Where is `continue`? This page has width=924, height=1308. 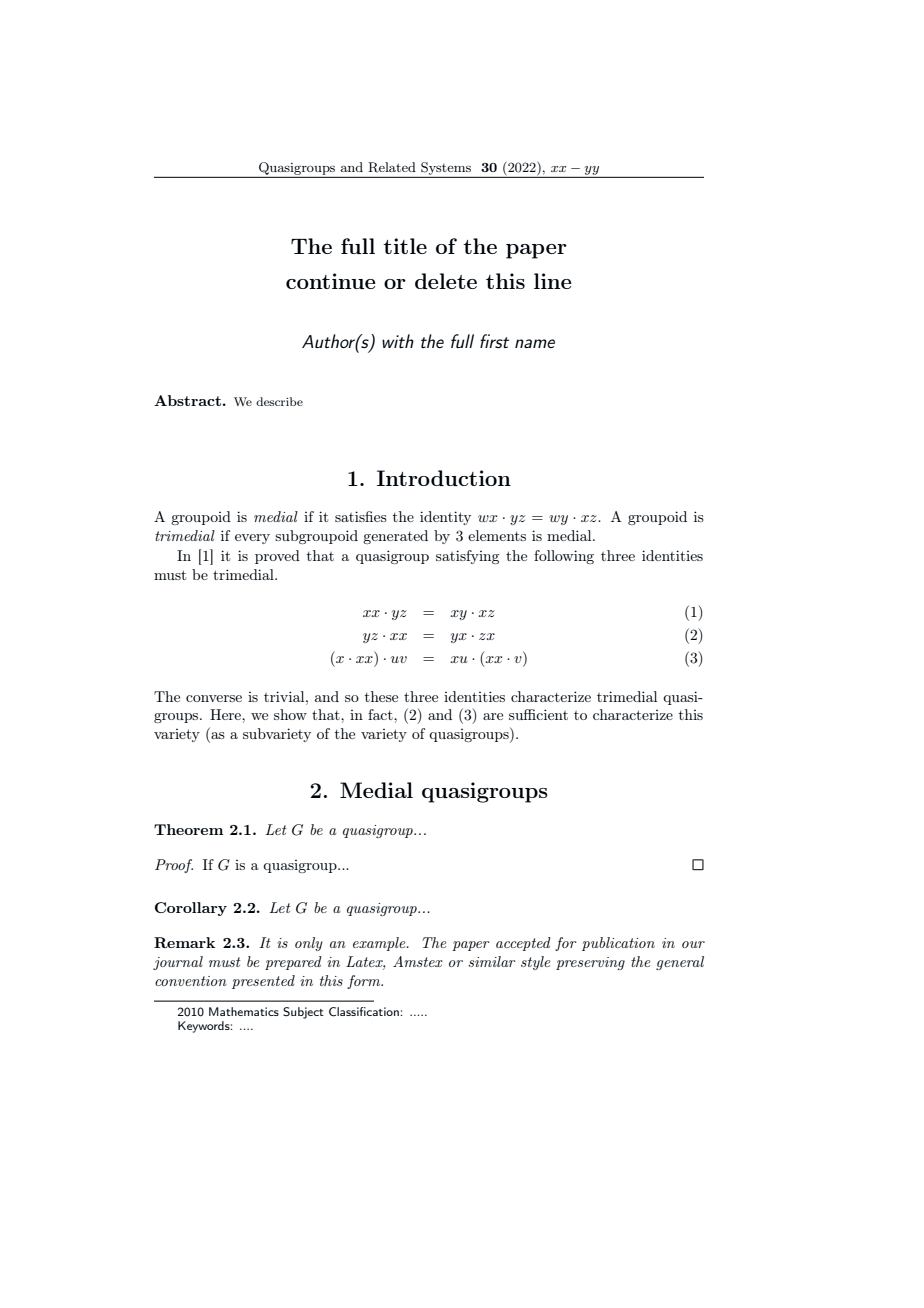 continue is located at coordinates (330, 281).
